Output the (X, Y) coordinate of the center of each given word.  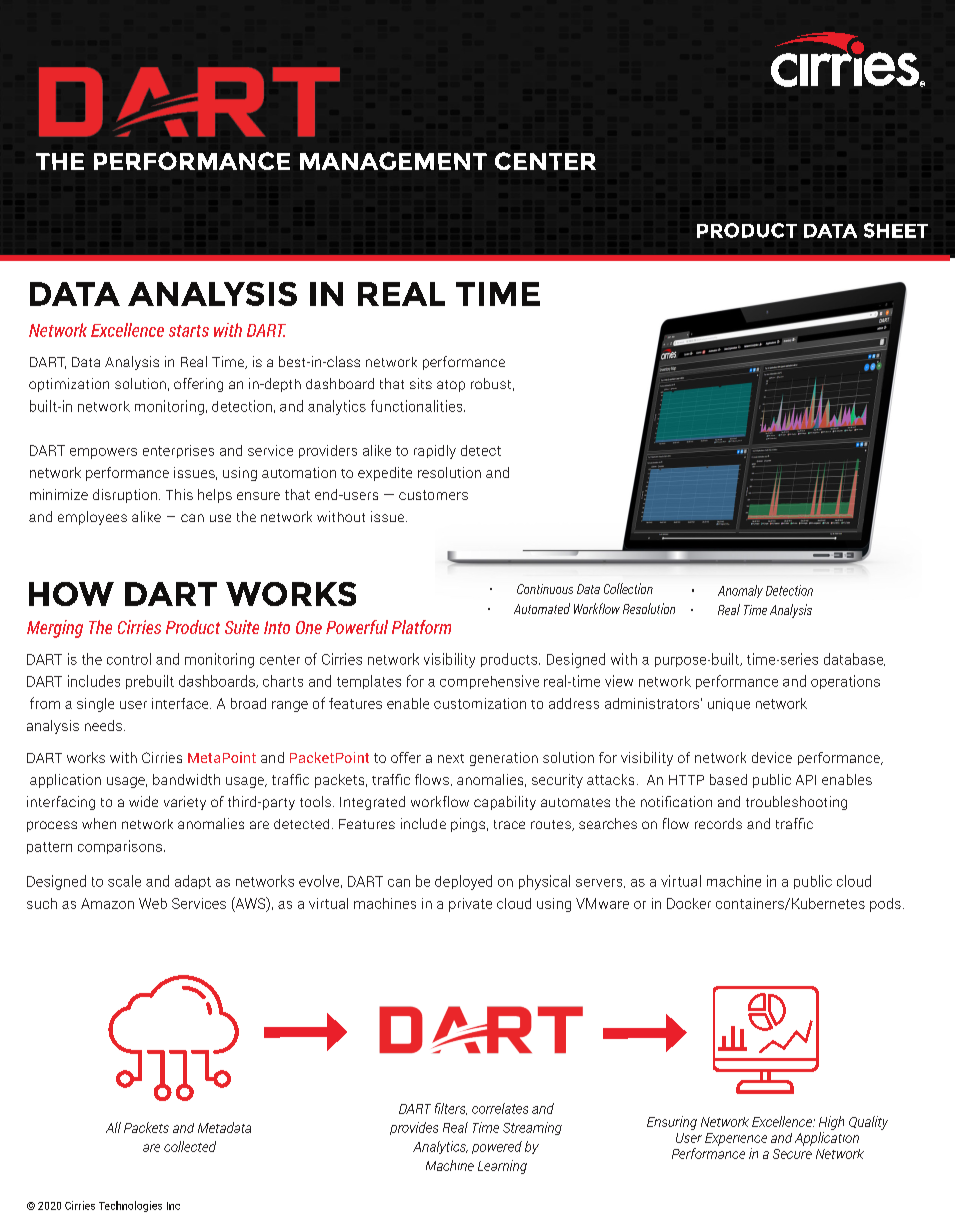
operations (845, 682)
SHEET (896, 230)
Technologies (130, 1206)
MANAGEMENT (393, 161)
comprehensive (489, 682)
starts (189, 331)
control (129, 659)
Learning (502, 1167)
